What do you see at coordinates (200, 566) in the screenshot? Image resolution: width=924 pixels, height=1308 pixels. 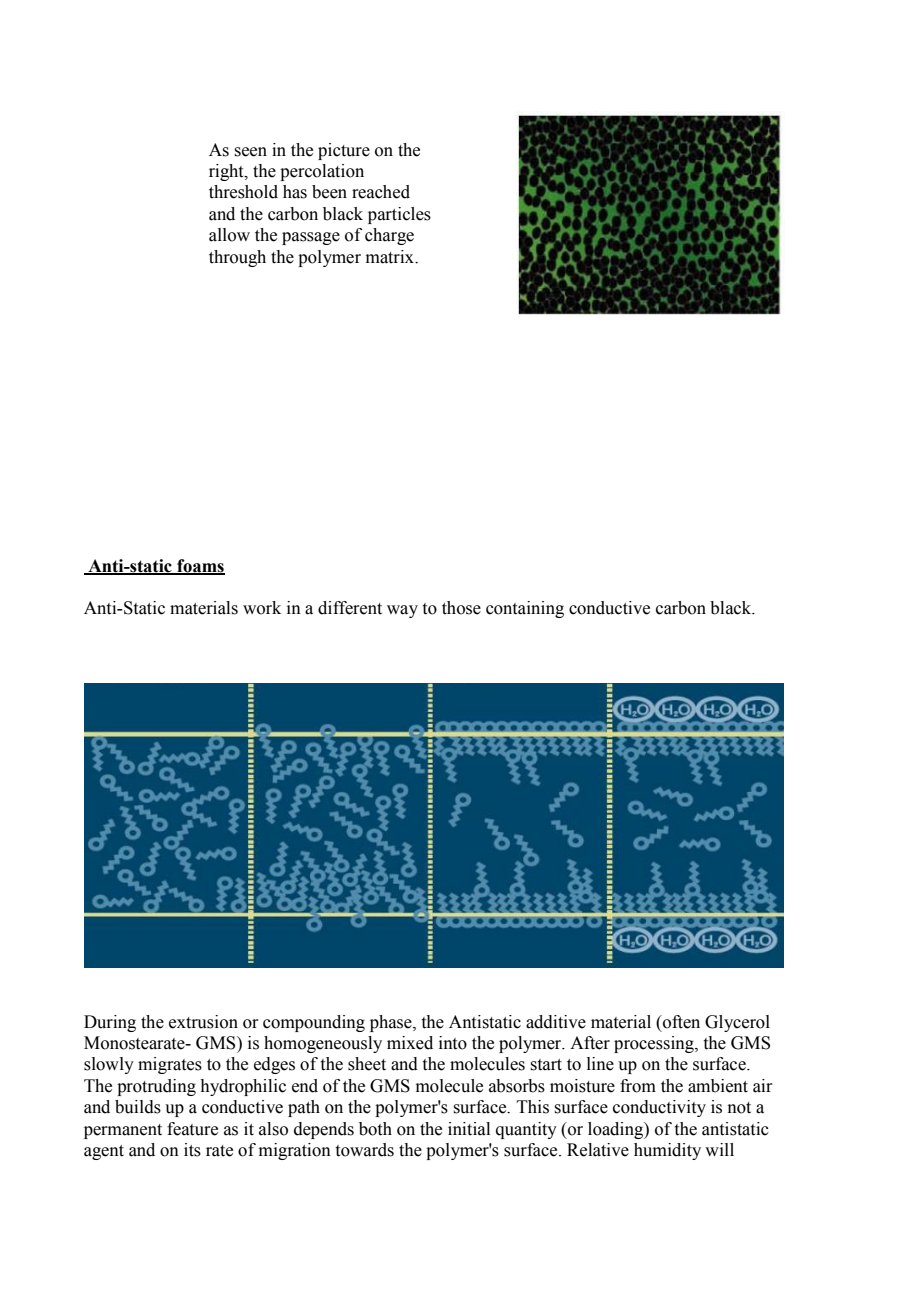 I see `foams` at bounding box center [200, 566].
